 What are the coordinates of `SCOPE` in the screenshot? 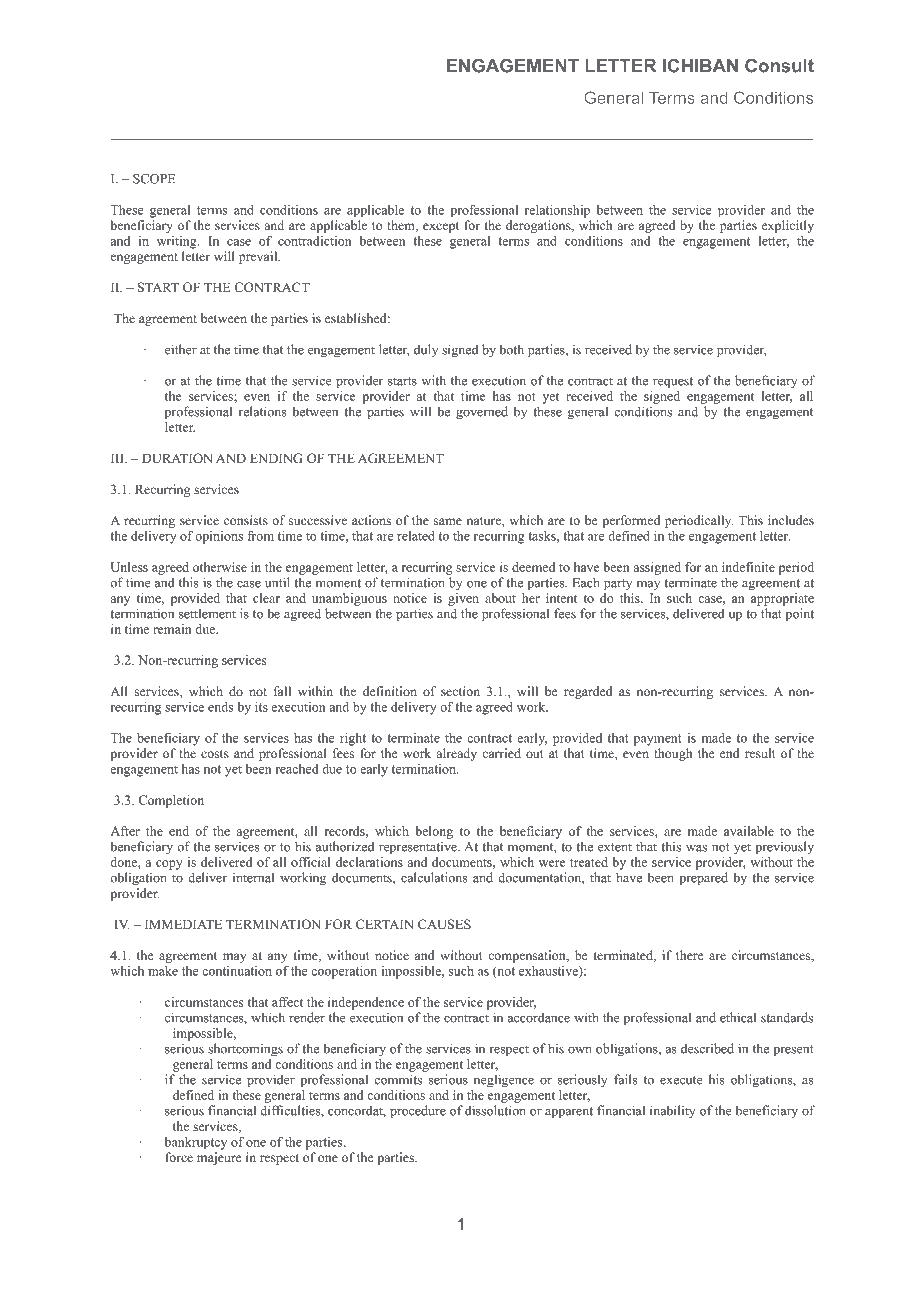 It's located at (154, 178).
